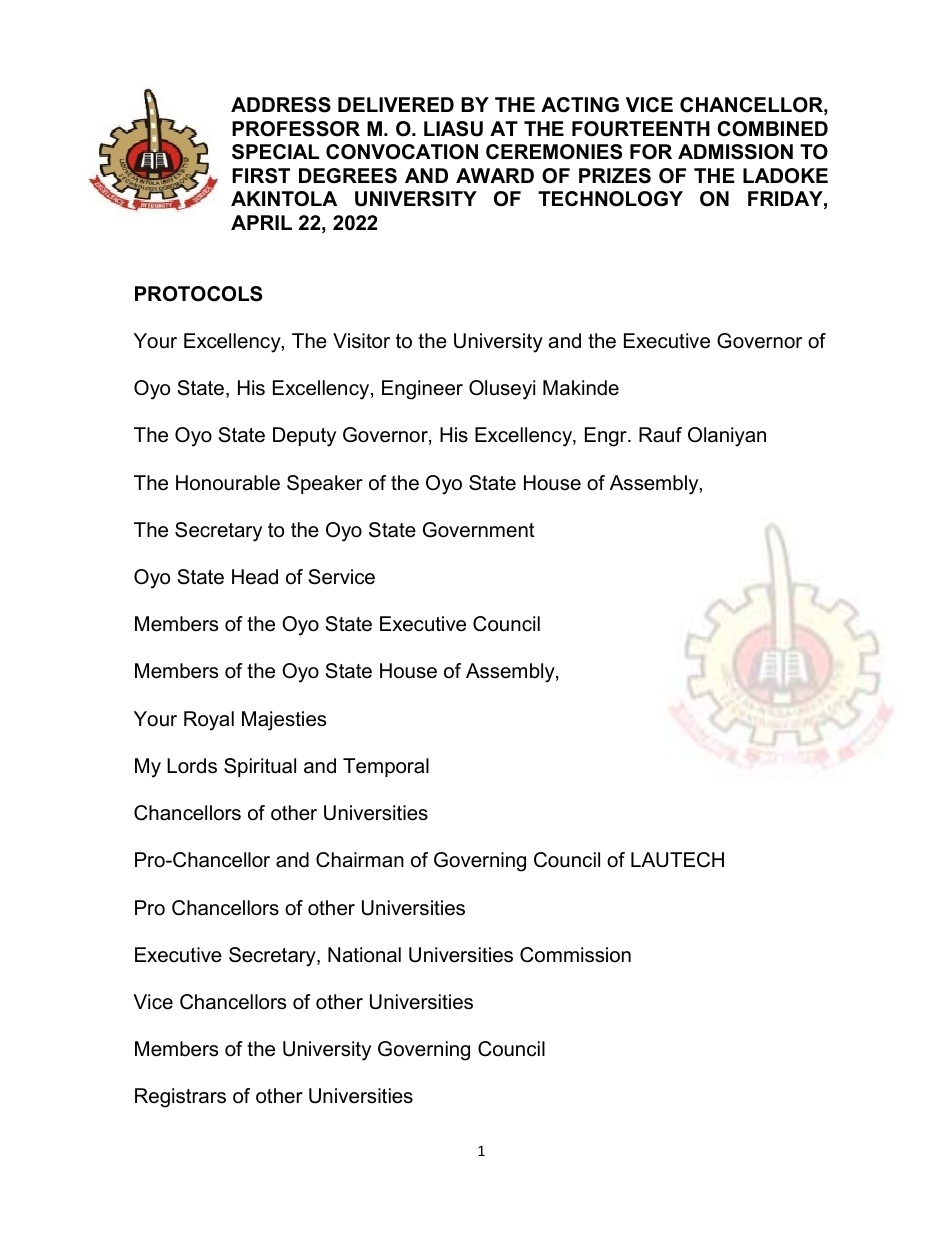 The height and width of the document is (1233, 952). I want to click on ADMISSION, so click(735, 152).
